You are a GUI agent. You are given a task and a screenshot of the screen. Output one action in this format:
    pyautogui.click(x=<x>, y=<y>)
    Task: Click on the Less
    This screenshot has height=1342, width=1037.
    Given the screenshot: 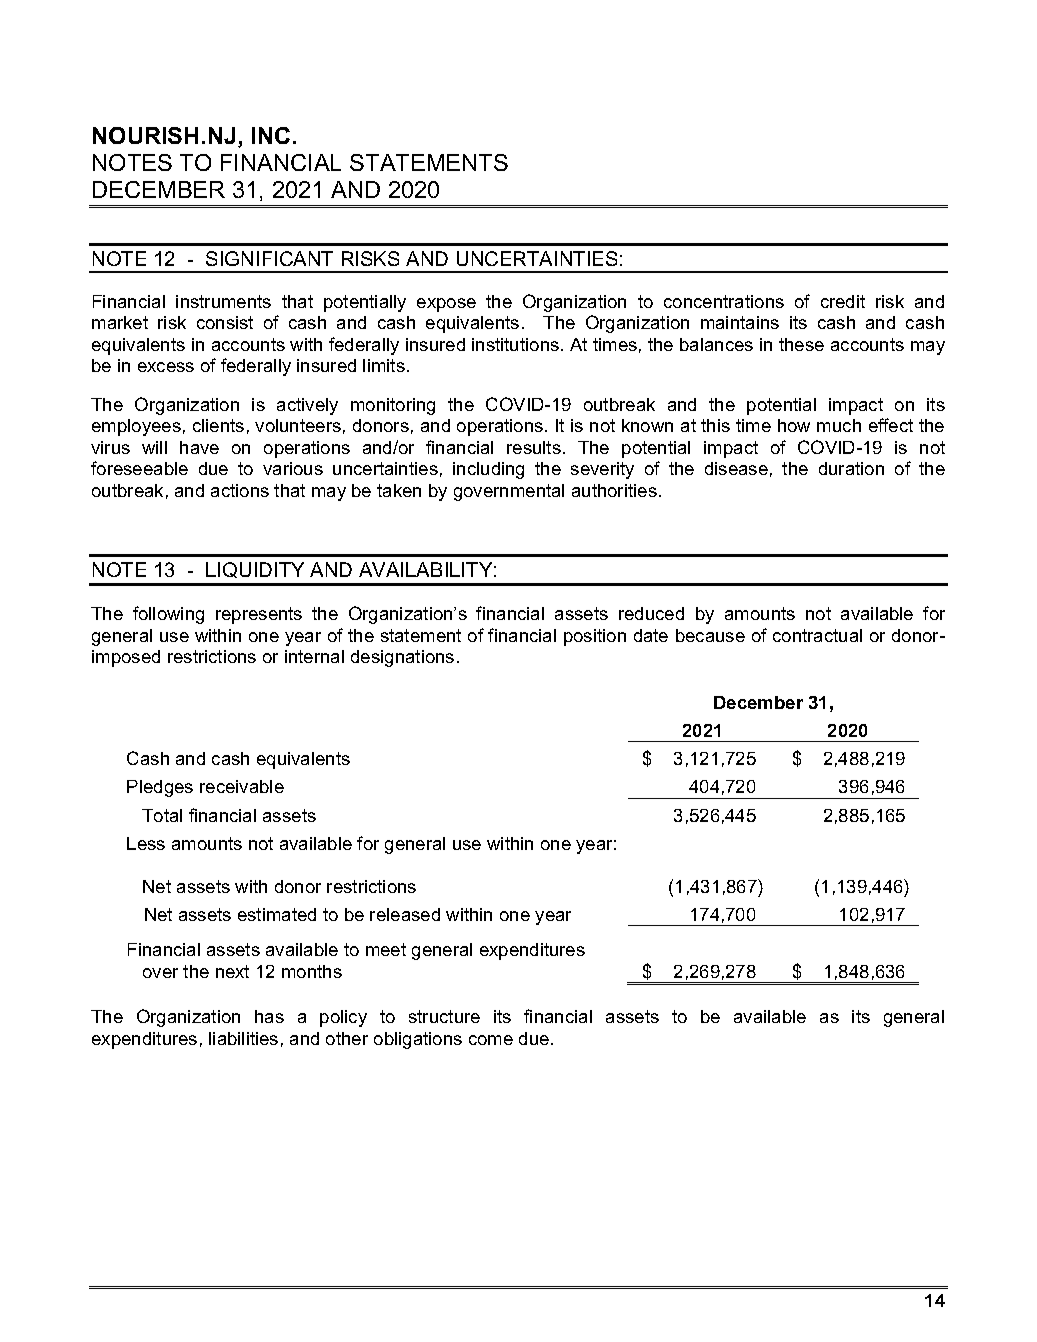 What is the action you would take?
    pyautogui.click(x=146, y=843)
